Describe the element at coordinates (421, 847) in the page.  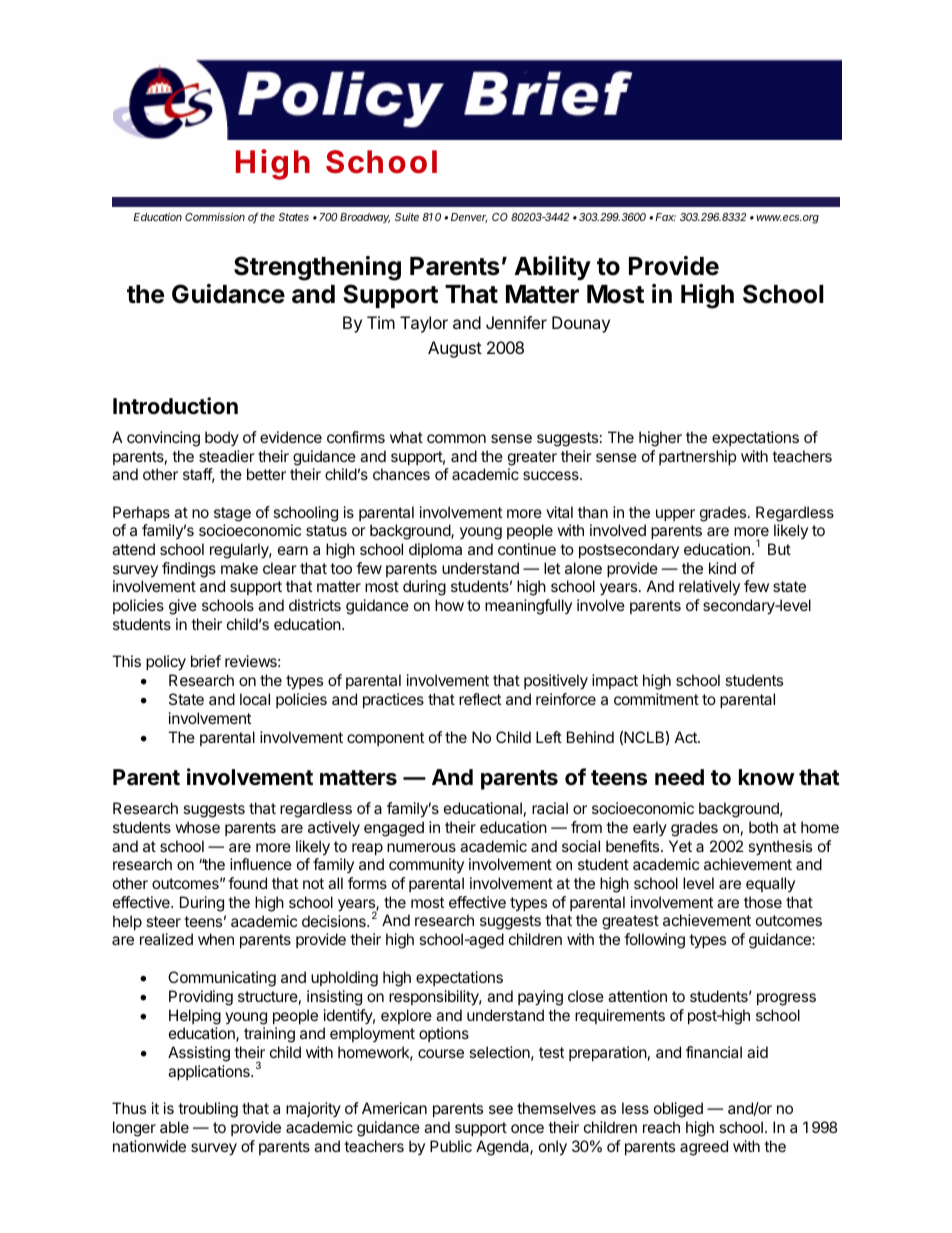
I see `numerous` at that location.
